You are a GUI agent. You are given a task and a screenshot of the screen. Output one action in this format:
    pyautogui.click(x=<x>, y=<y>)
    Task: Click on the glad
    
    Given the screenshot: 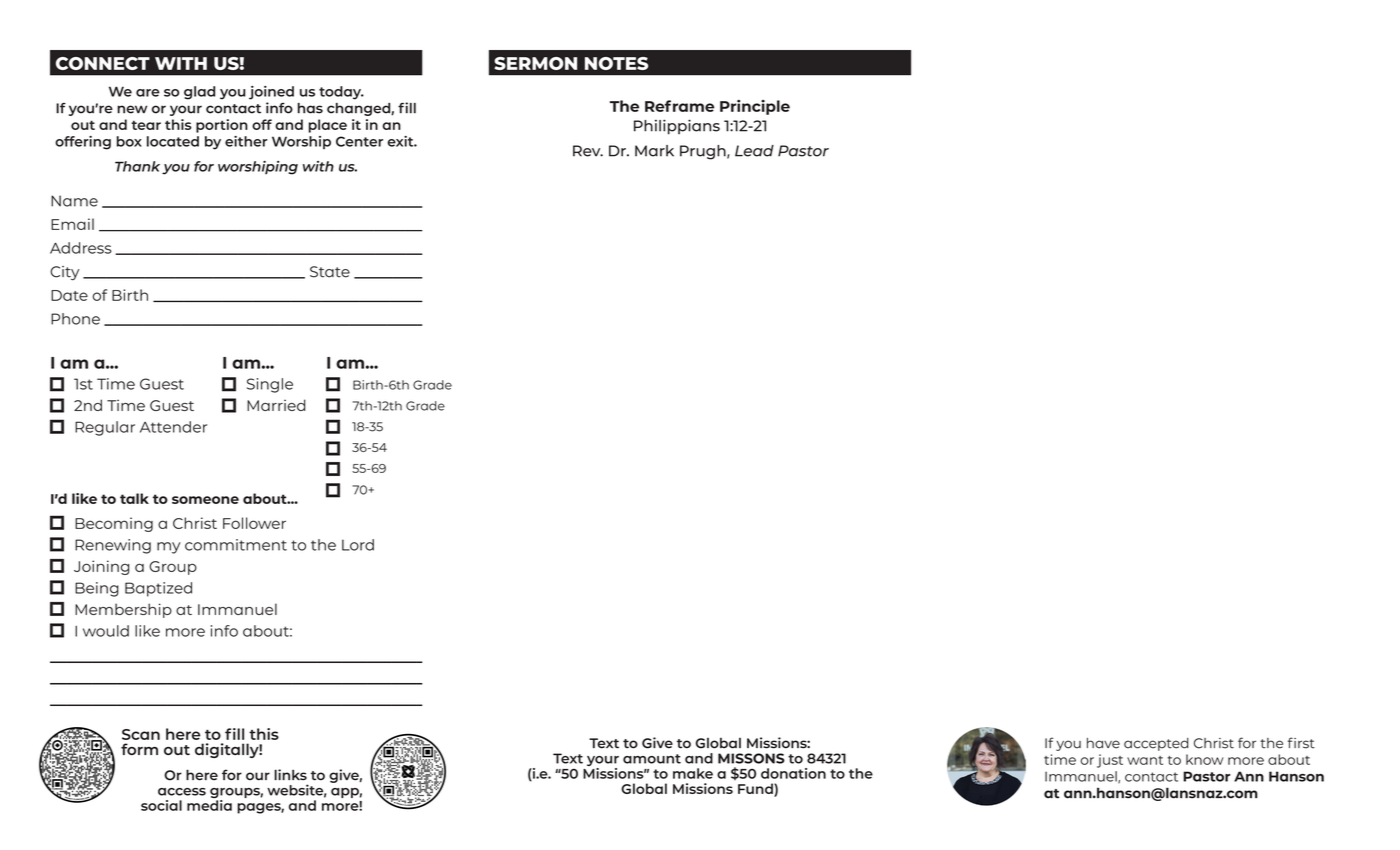 What is the action you would take?
    pyautogui.click(x=199, y=93)
